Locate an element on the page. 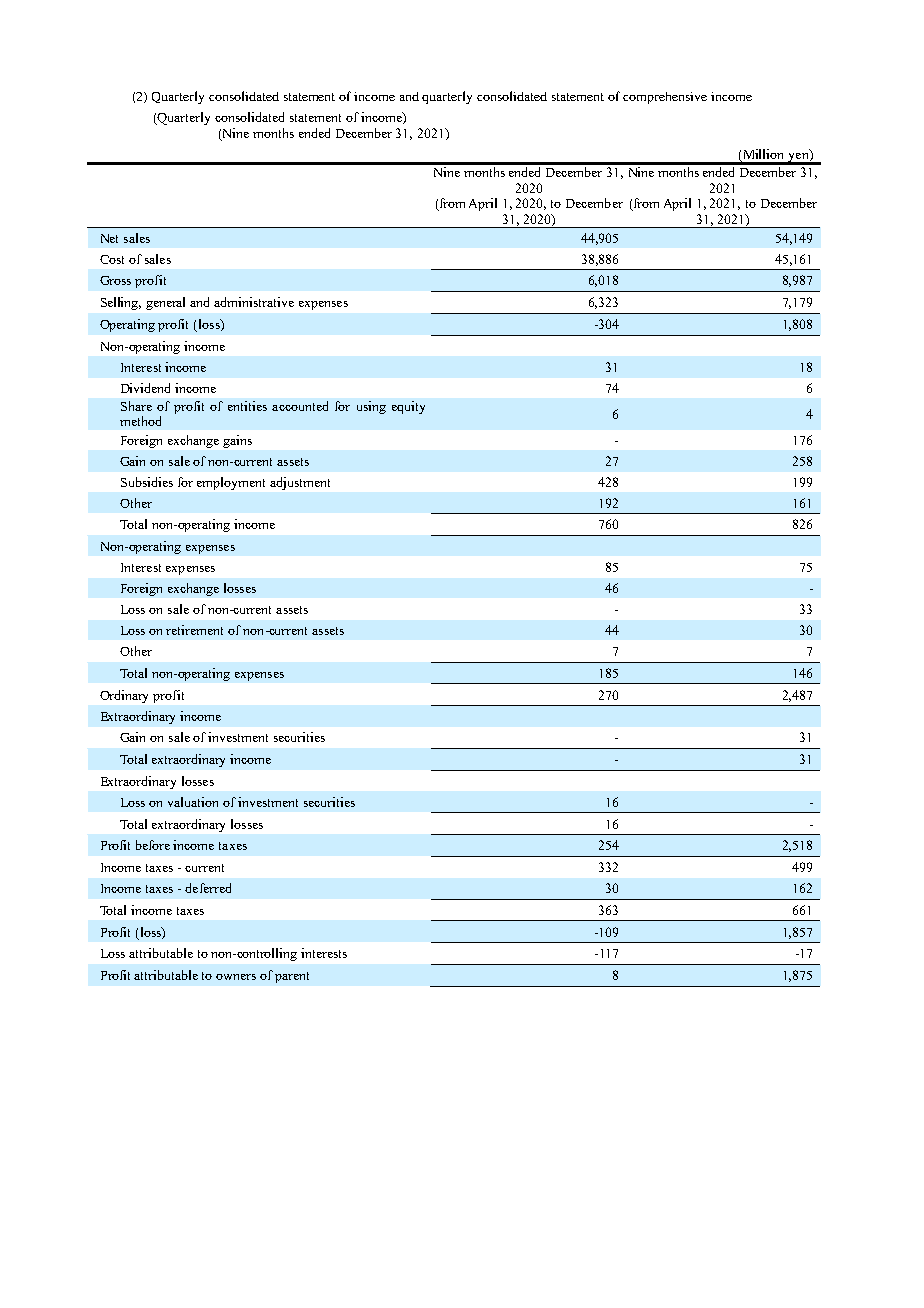 The height and width of the document is (1308, 924). general is located at coordinates (165, 303).
